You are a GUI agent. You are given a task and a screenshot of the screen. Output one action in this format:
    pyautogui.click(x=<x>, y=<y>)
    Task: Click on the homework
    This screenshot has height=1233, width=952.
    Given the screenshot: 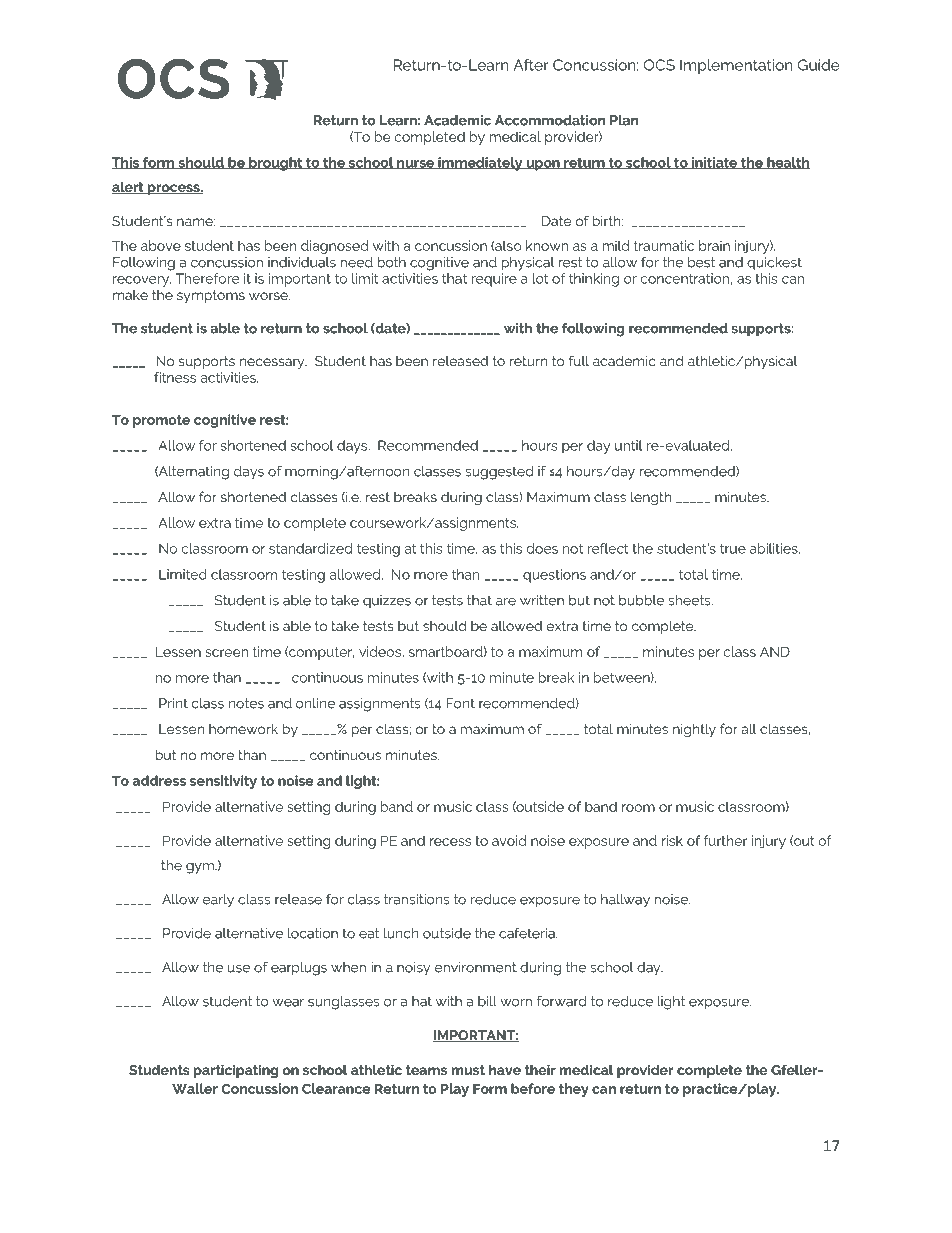 What is the action you would take?
    pyautogui.click(x=243, y=729)
